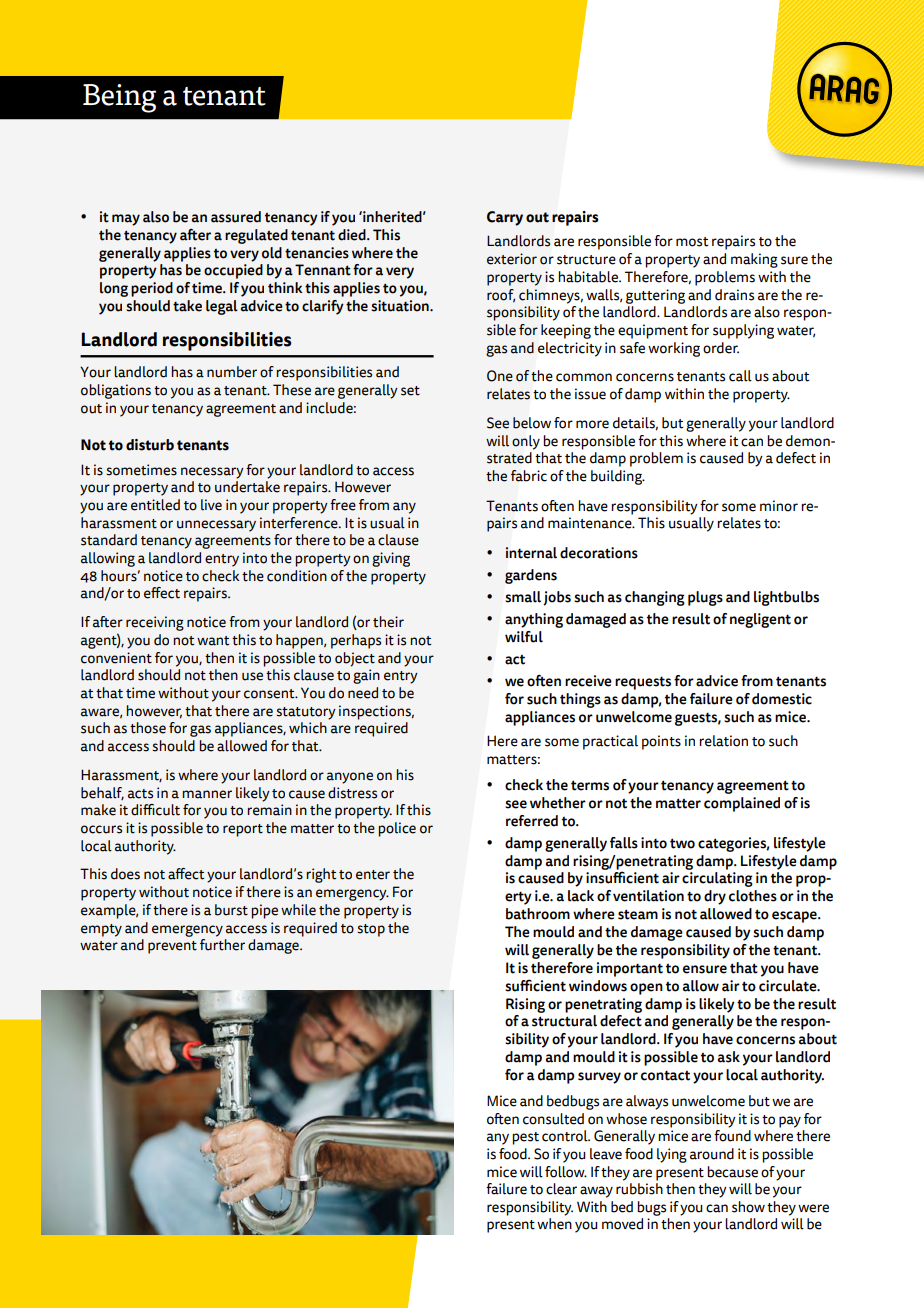 The image size is (924, 1308). What do you see at coordinates (740, 376) in the page?
I see `call` at bounding box center [740, 376].
